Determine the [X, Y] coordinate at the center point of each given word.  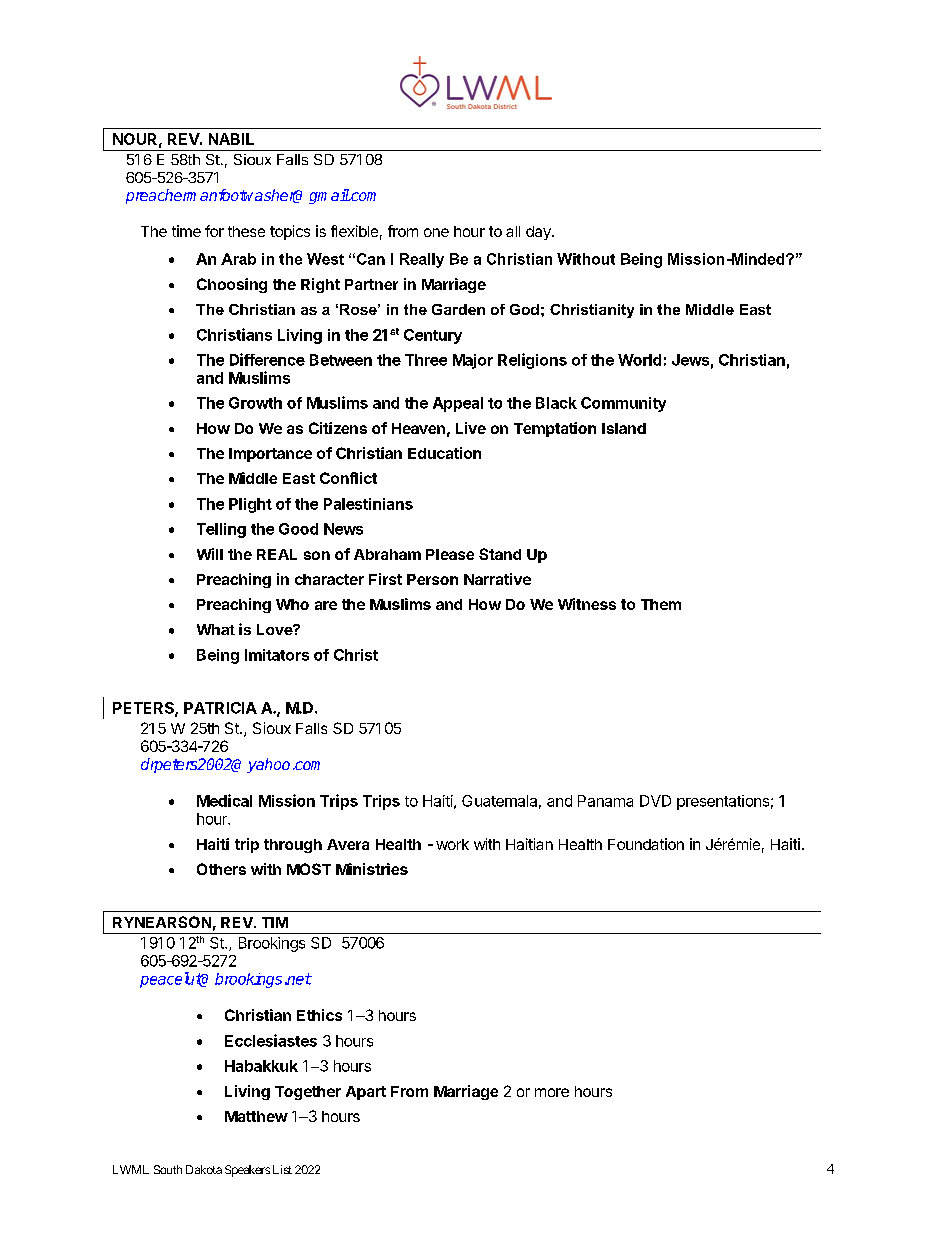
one [436, 232]
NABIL [231, 139]
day [539, 233]
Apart [366, 1093]
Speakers [247, 1171]
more [552, 1092]
